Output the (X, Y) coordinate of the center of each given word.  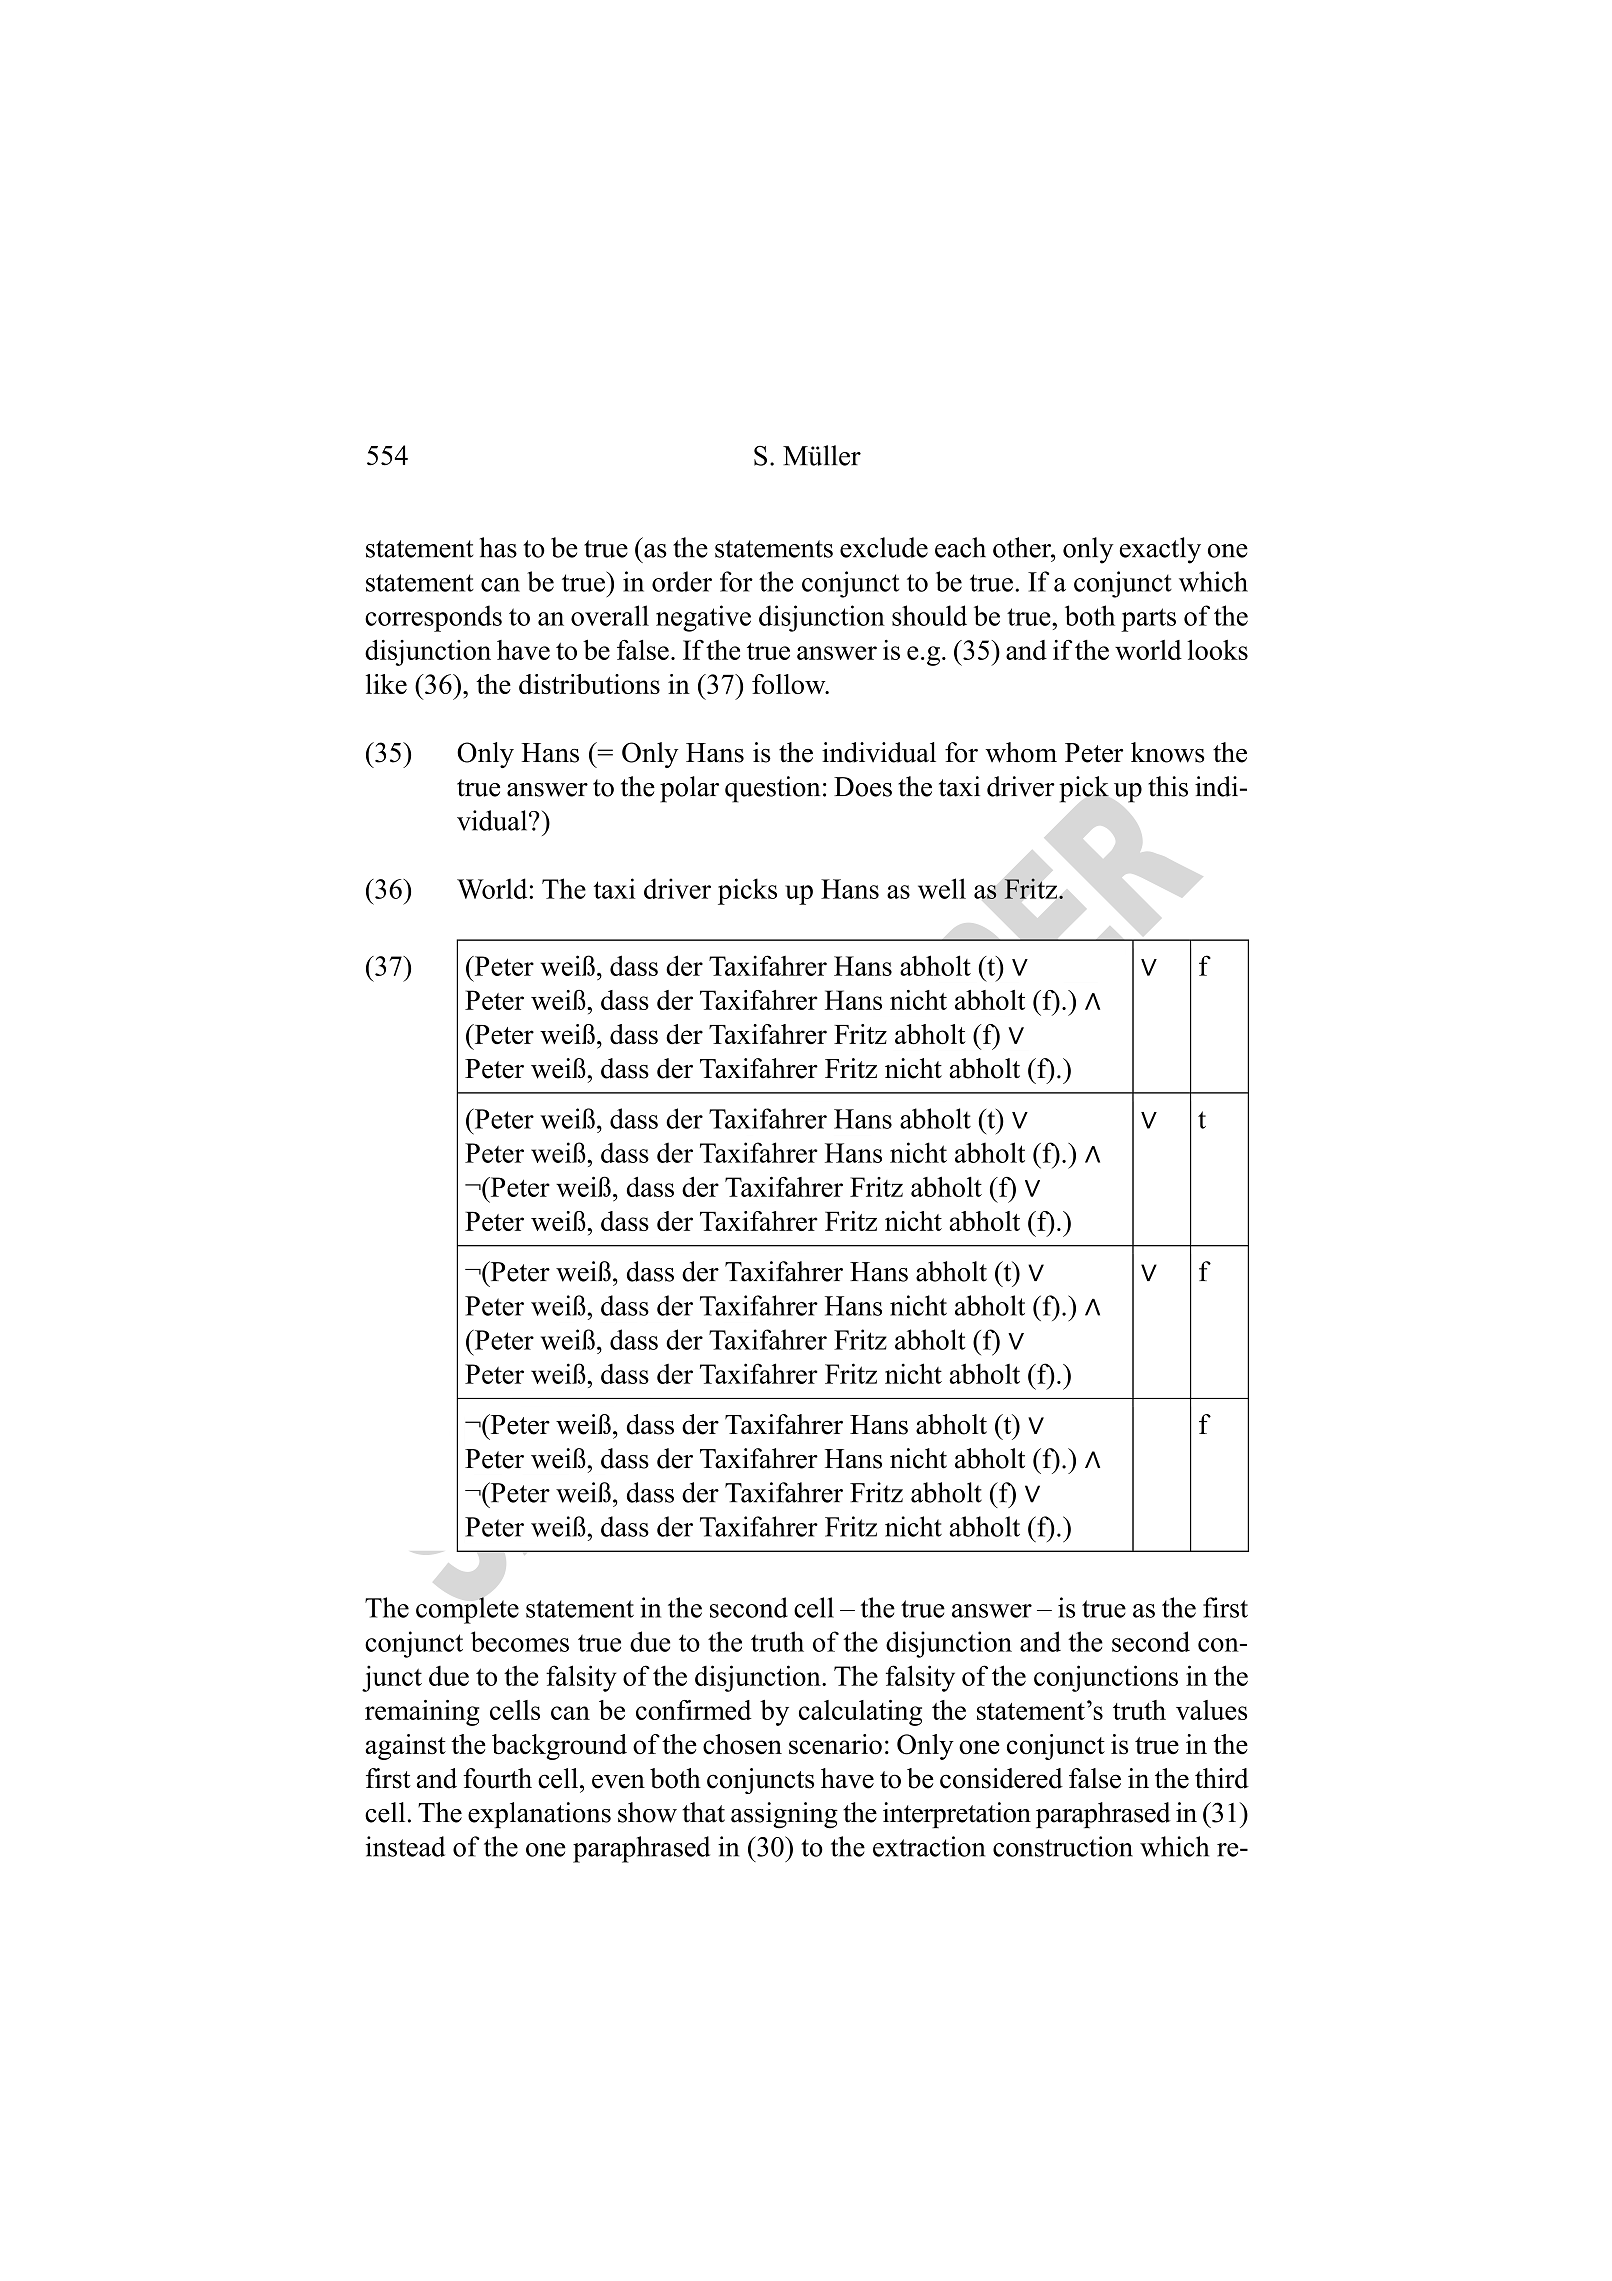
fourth (497, 1778)
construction (1063, 1846)
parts (1148, 620)
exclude (884, 547)
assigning (784, 1815)
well (942, 888)
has (498, 547)
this (1168, 786)
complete (467, 1610)
